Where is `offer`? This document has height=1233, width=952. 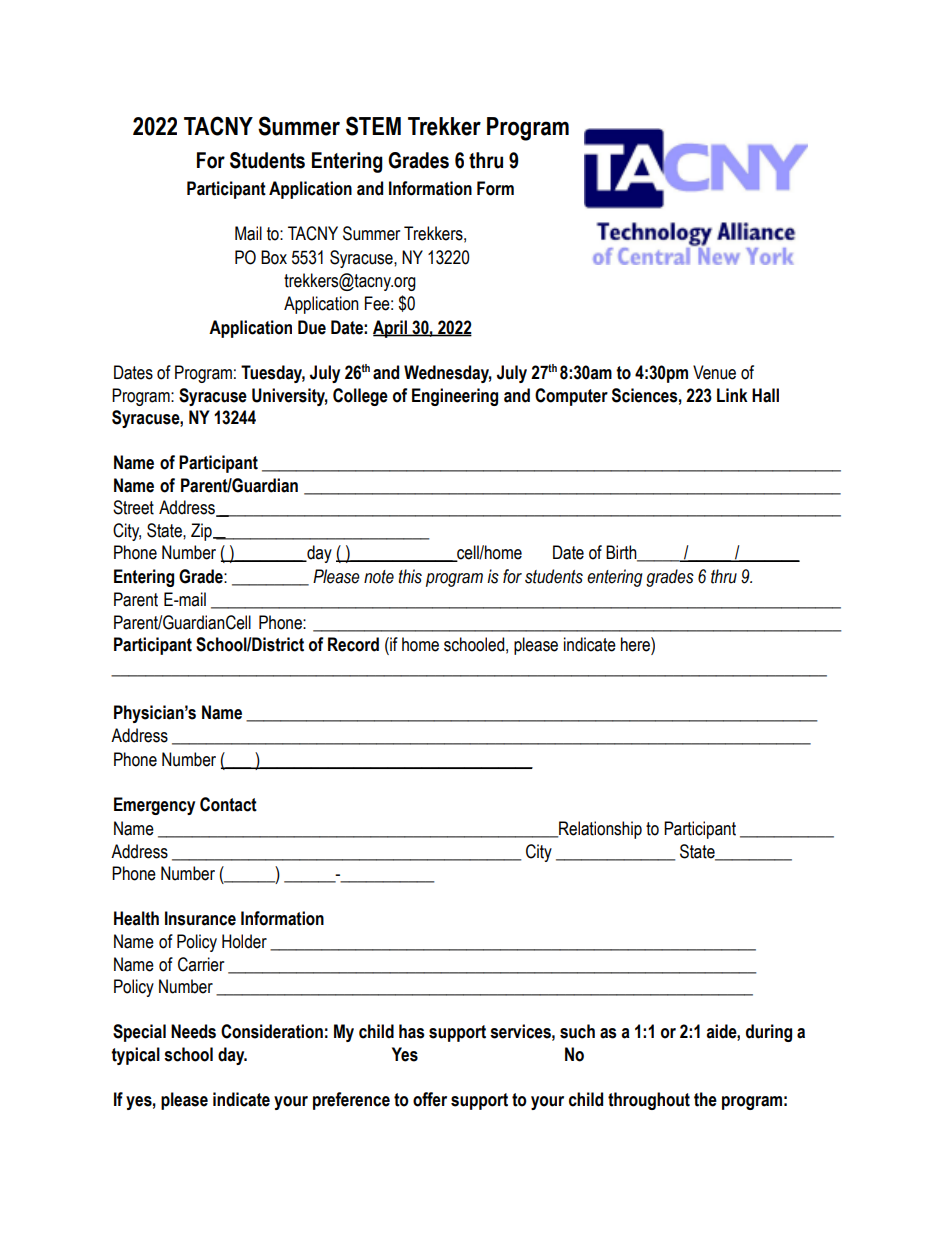
offer is located at coordinates (430, 1099).
